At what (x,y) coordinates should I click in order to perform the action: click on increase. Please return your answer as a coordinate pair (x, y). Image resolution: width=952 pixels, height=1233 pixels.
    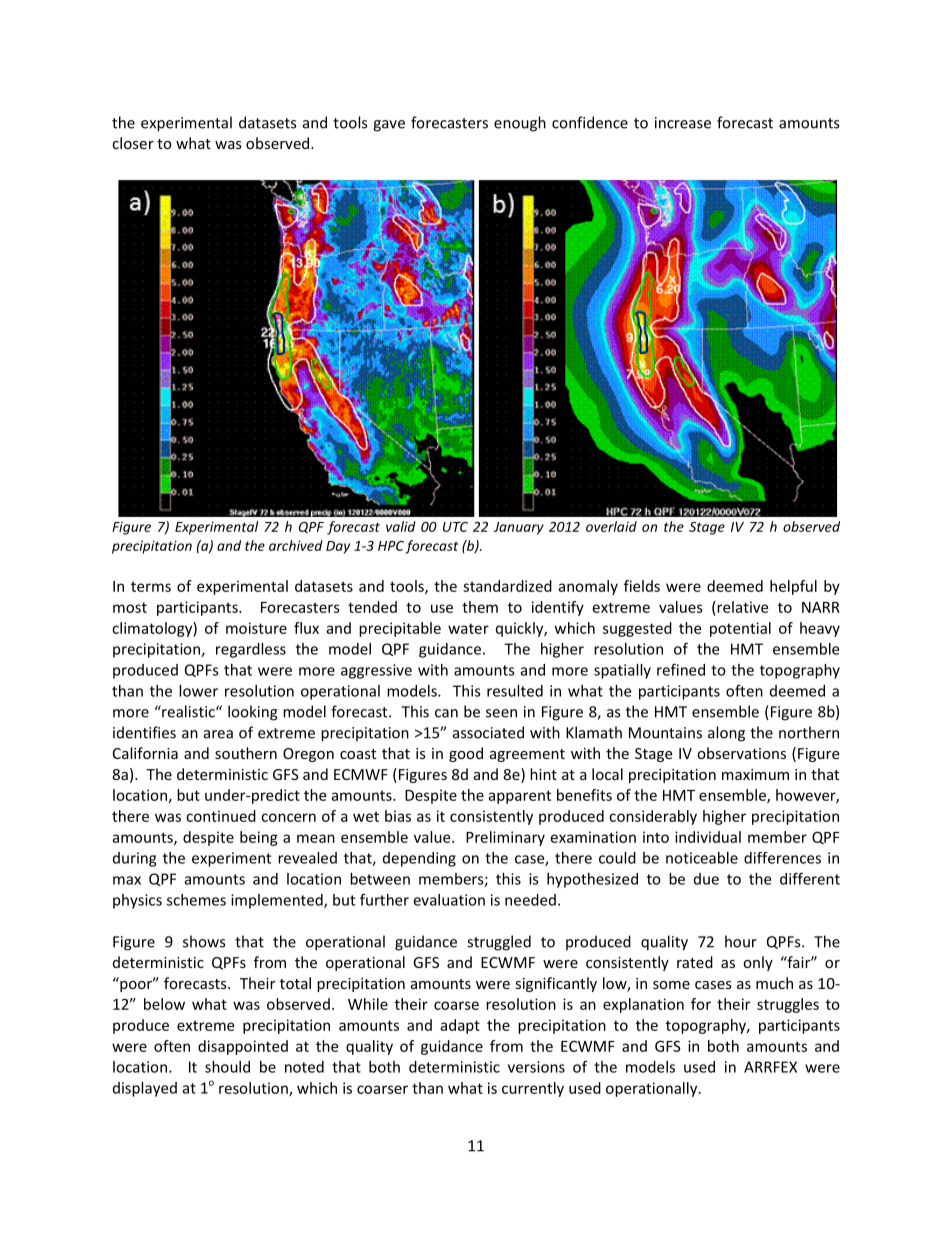
    Looking at the image, I should click on (683, 123).
